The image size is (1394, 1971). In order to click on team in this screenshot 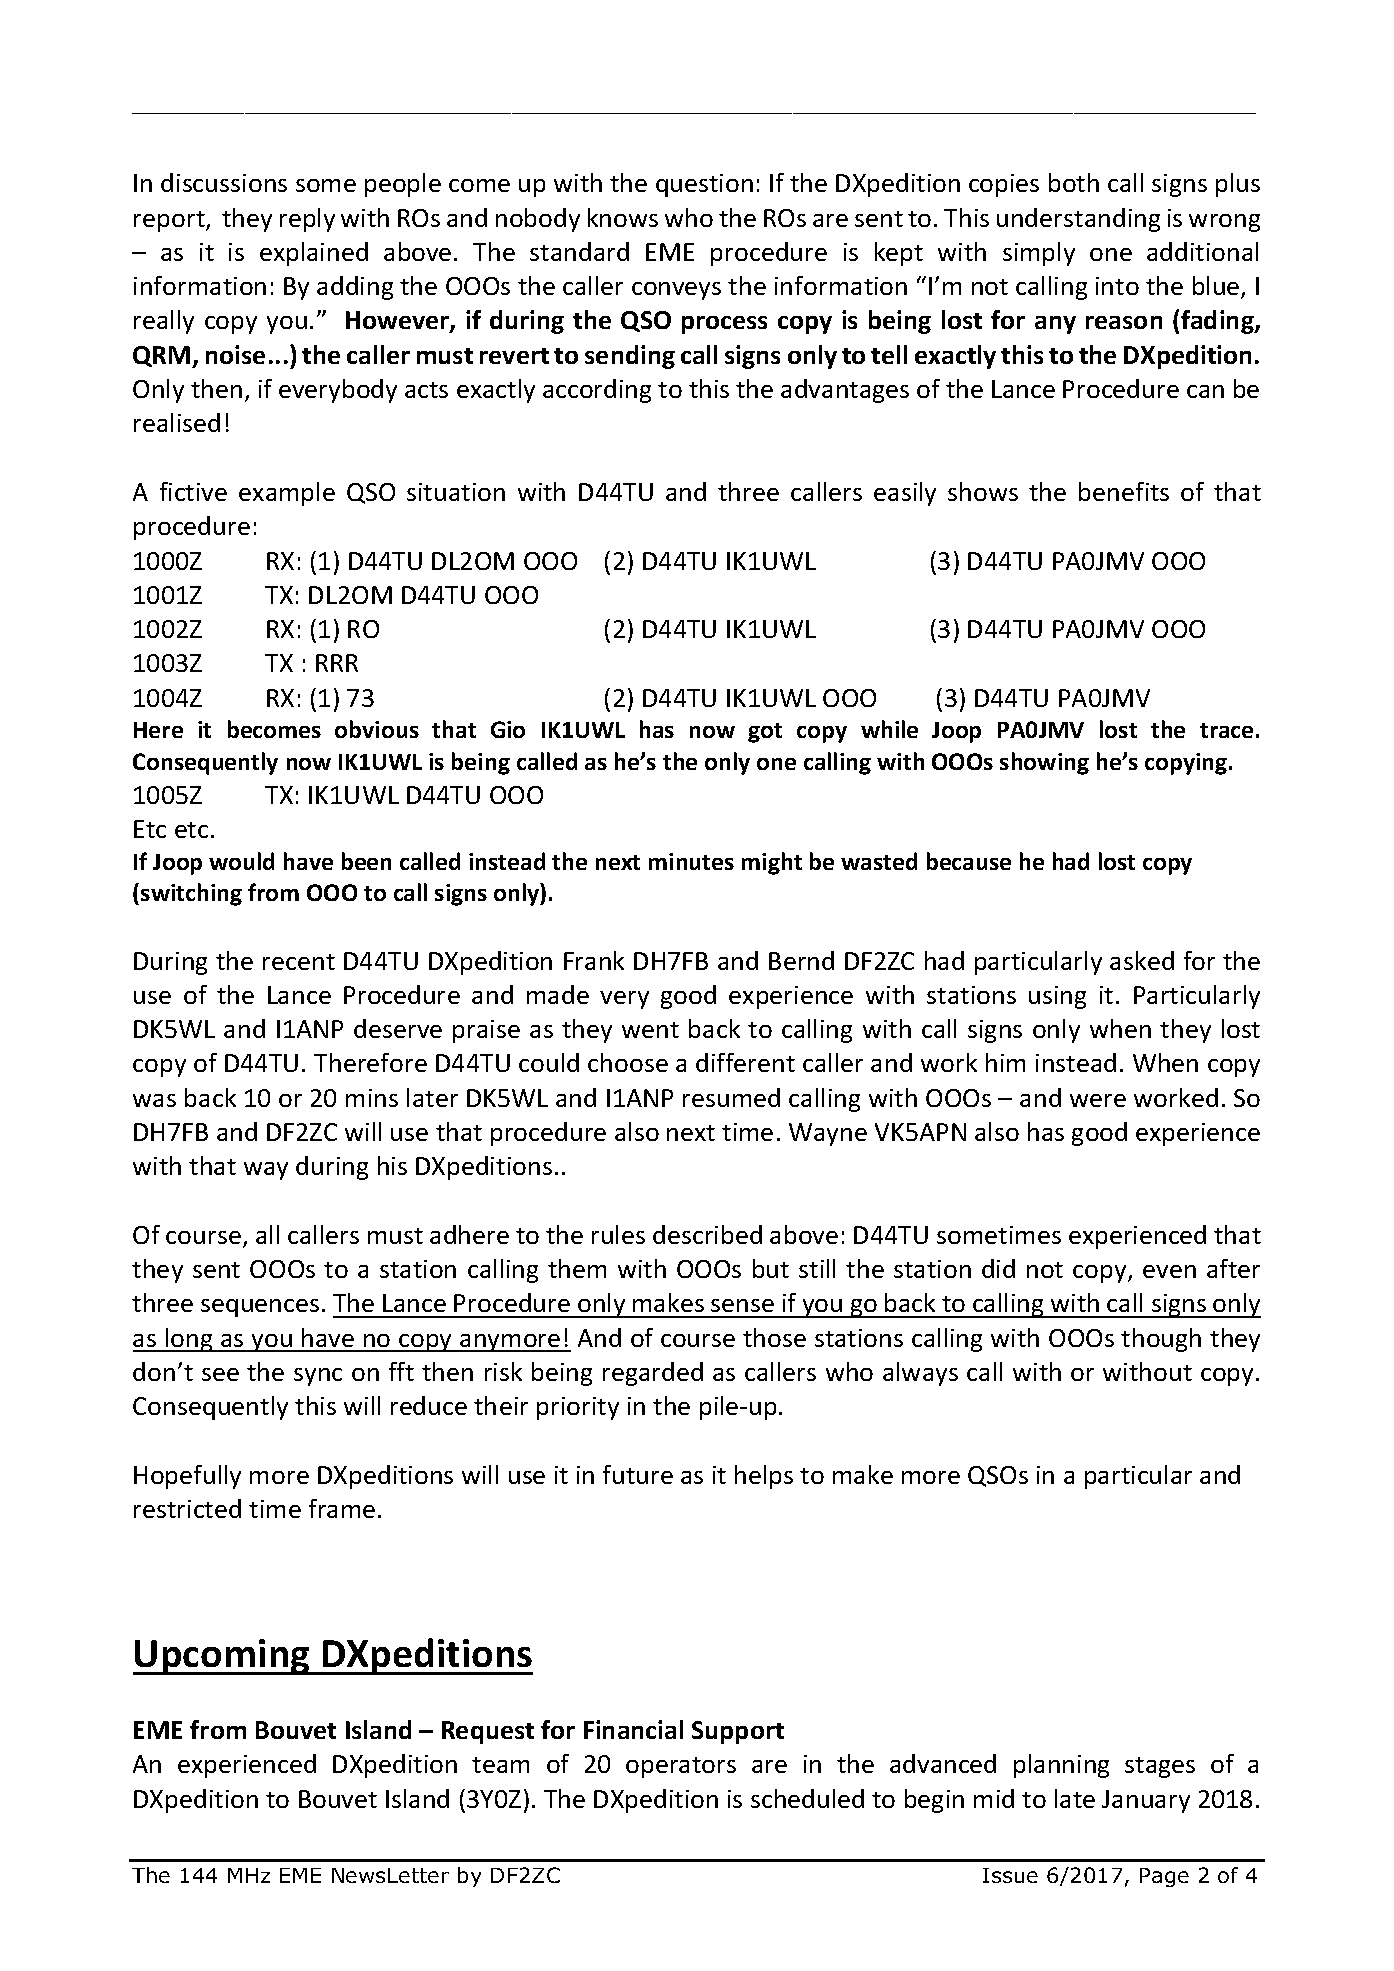, I will do `click(500, 1765)`.
